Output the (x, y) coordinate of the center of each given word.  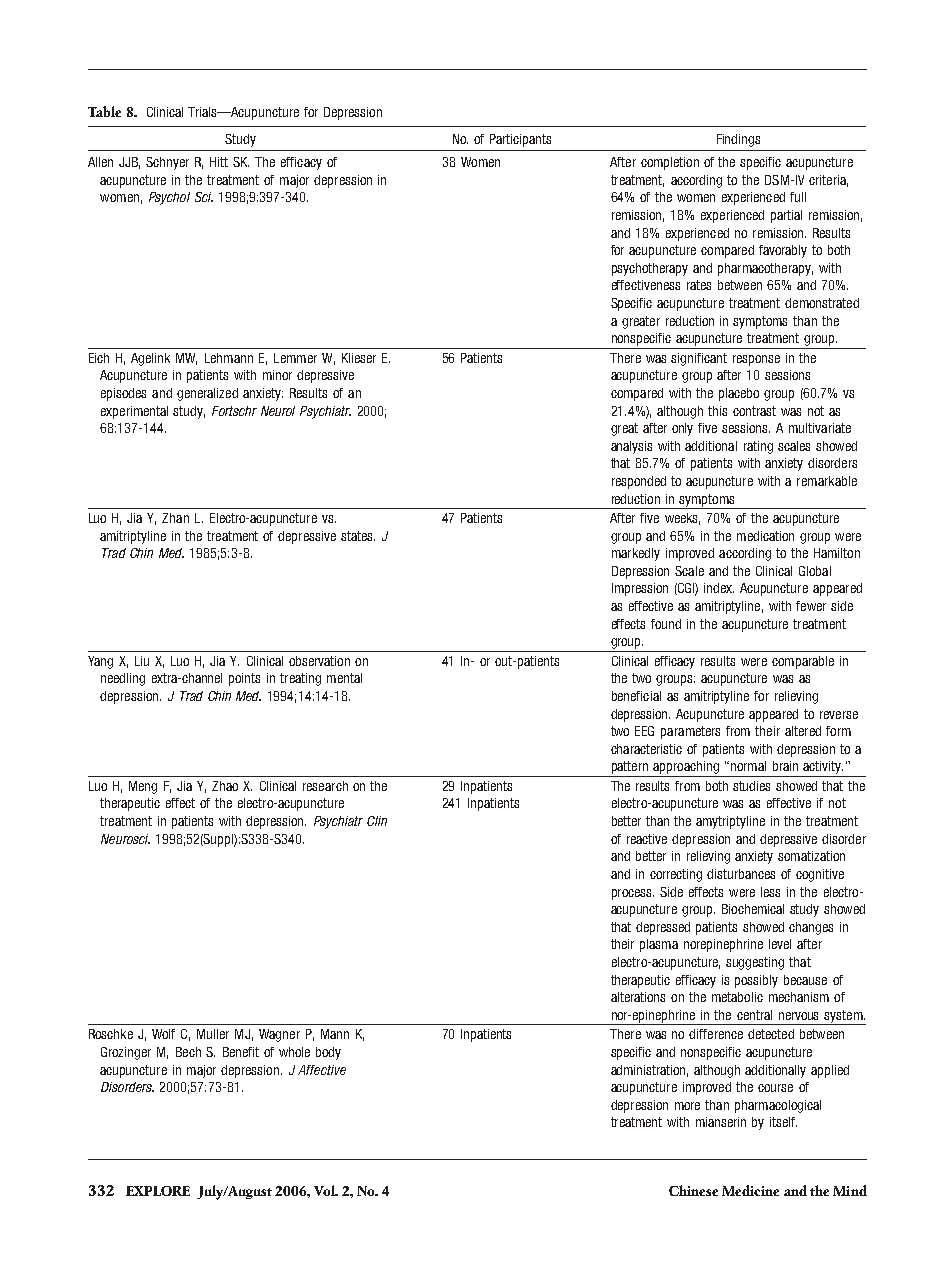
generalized (207, 394)
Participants (520, 140)
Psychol (169, 198)
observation (319, 661)
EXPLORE (158, 1191)
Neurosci (125, 839)
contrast (754, 411)
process (633, 894)
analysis (631, 447)
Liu (142, 661)
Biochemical (753, 909)
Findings (738, 140)
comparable (803, 662)
